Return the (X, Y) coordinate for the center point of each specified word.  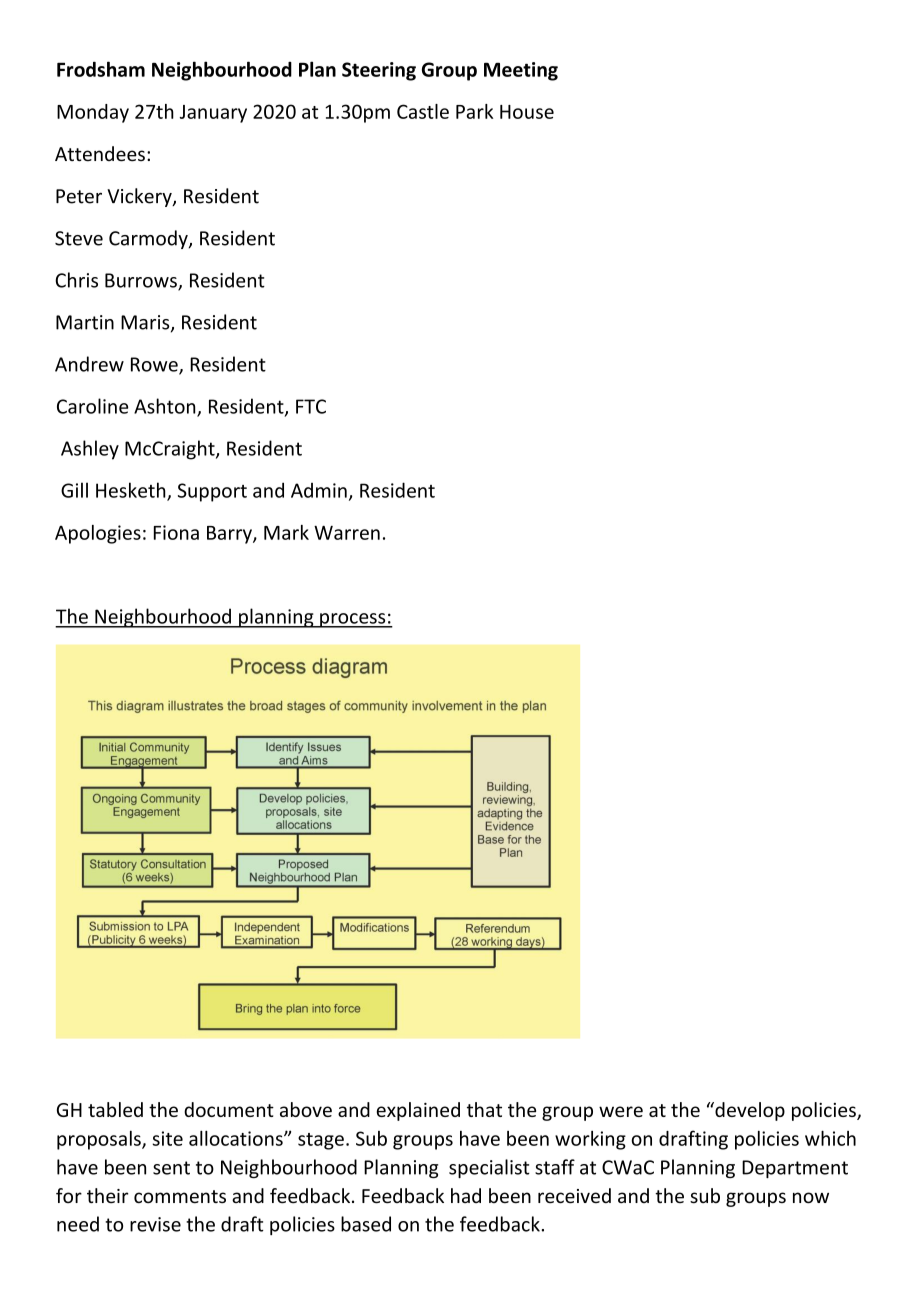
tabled (115, 1109)
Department (795, 1169)
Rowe (155, 365)
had (466, 1195)
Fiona (176, 532)
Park (474, 111)
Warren (347, 533)
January (213, 114)
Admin (319, 490)
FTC (311, 406)
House (527, 112)
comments (180, 1197)
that (484, 1109)
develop (749, 1111)
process (353, 620)
